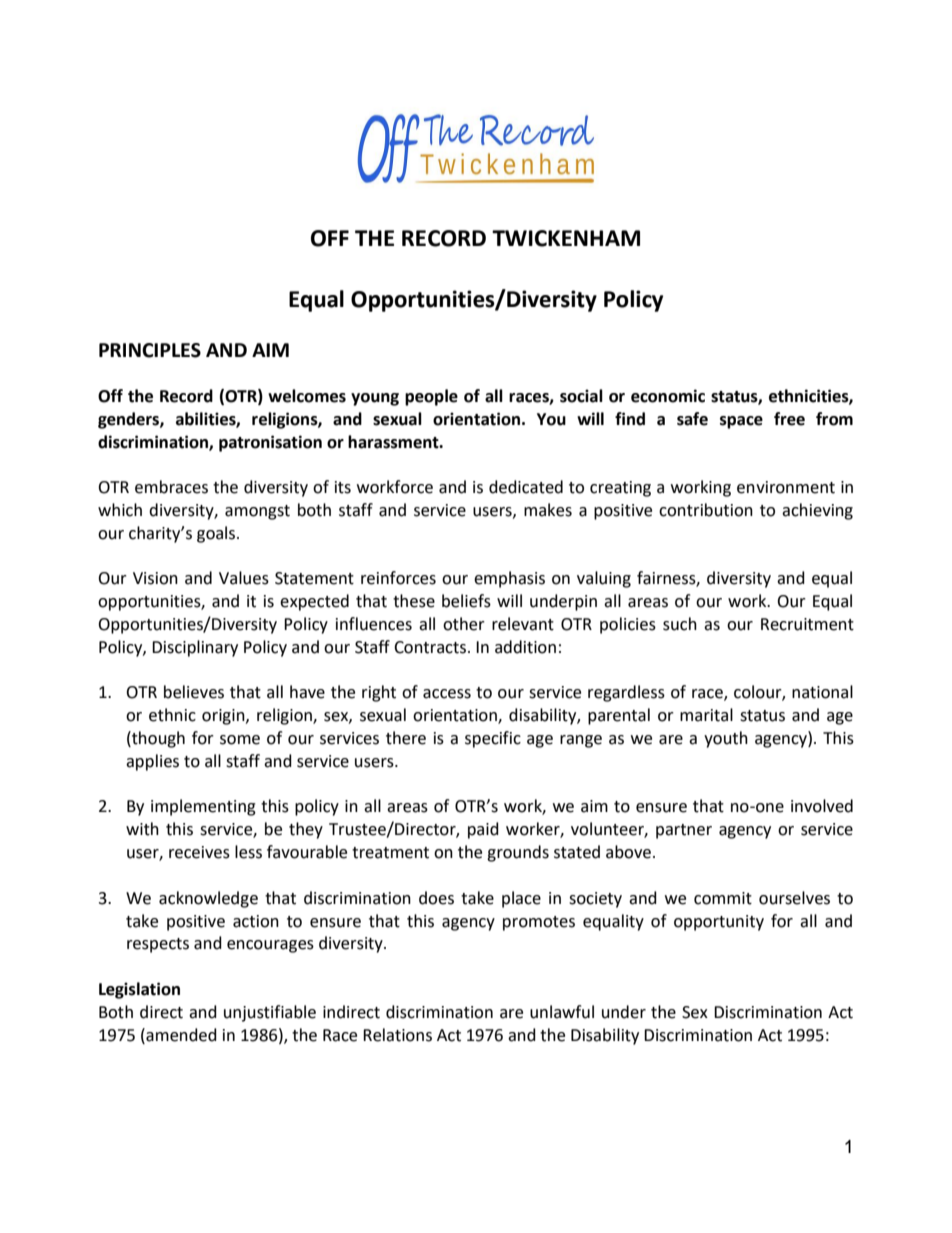 The image size is (952, 1233). Describe the element at coordinates (194, 692) in the document. I see `believes` at that location.
